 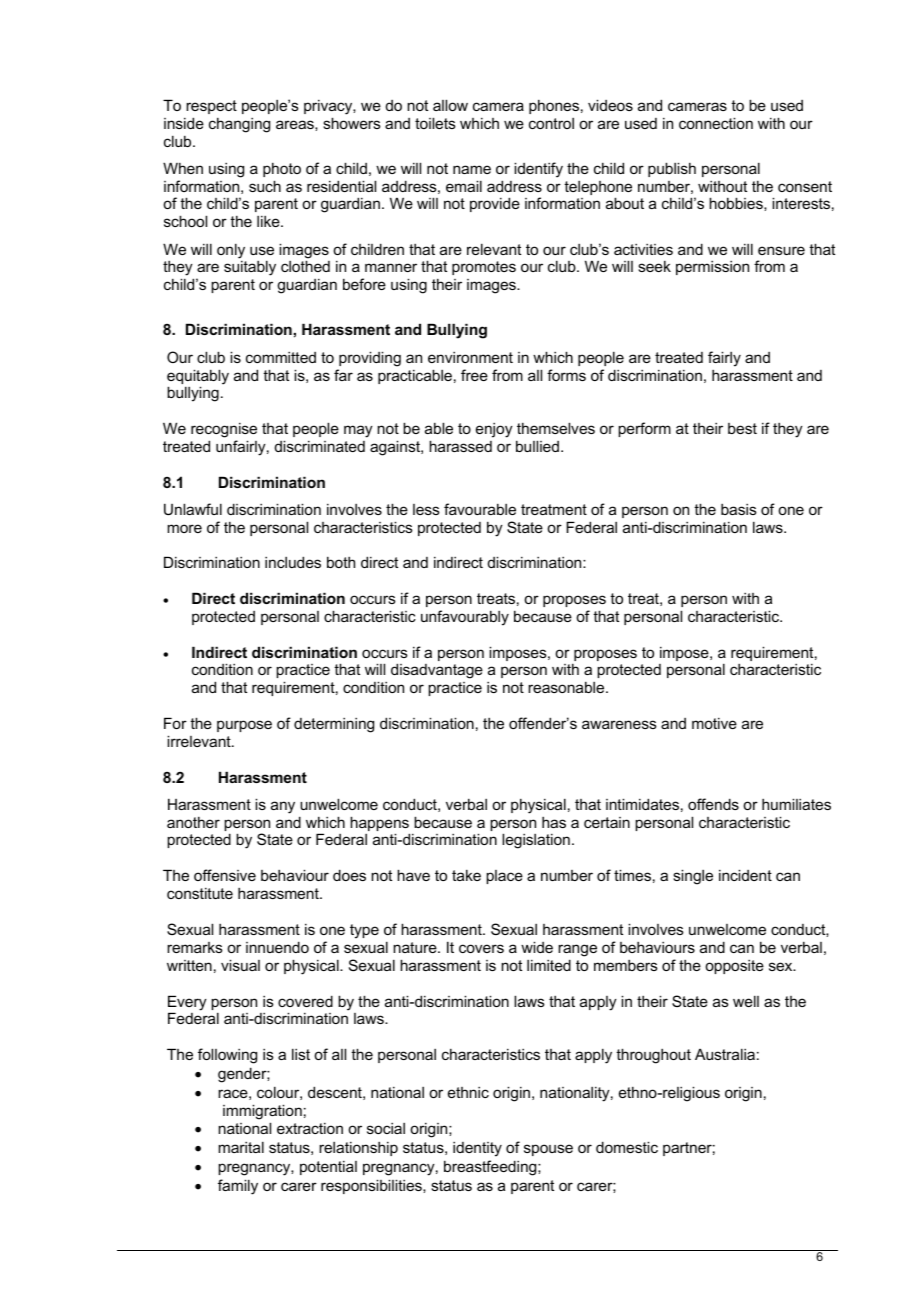 I want to click on connection, so click(x=716, y=123).
